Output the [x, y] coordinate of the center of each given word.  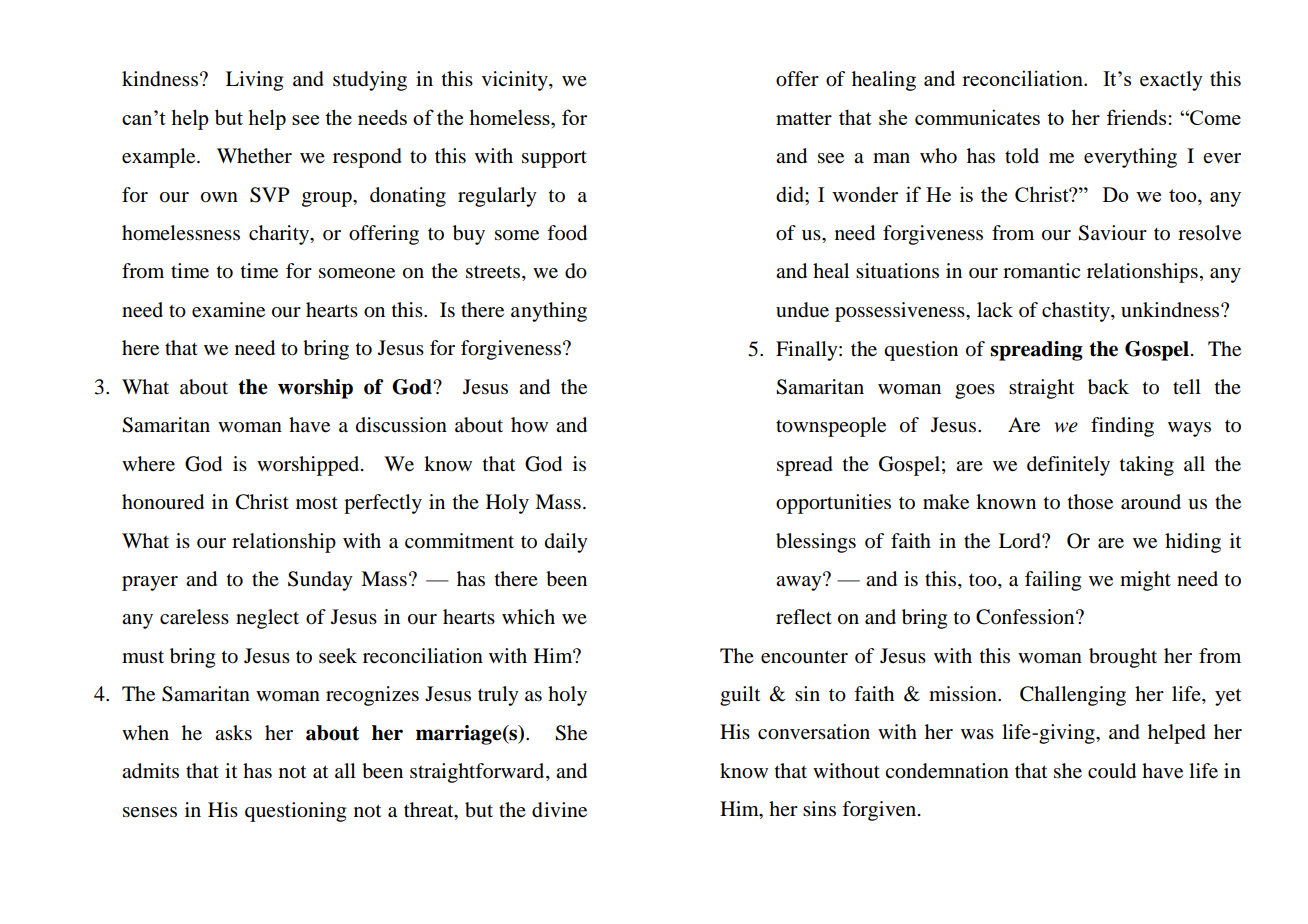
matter [804, 118]
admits [150, 771]
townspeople [831, 427]
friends [1136, 117]
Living [254, 81]
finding [1122, 427]
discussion [401, 425]
